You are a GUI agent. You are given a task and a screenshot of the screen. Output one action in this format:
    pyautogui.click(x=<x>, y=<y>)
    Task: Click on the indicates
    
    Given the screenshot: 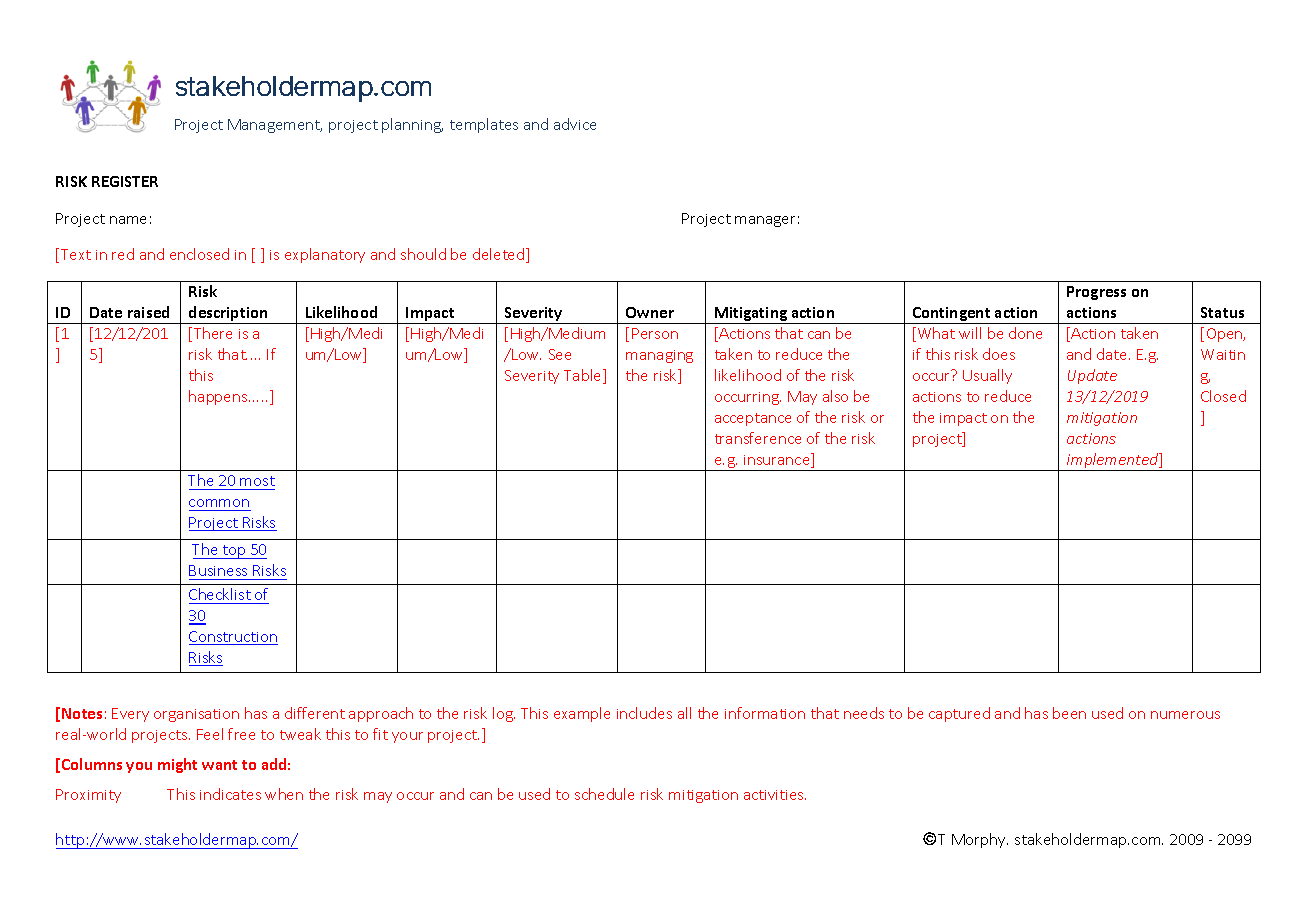 What is the action you would take?
    pyautogui.click(x=230, y=794)
